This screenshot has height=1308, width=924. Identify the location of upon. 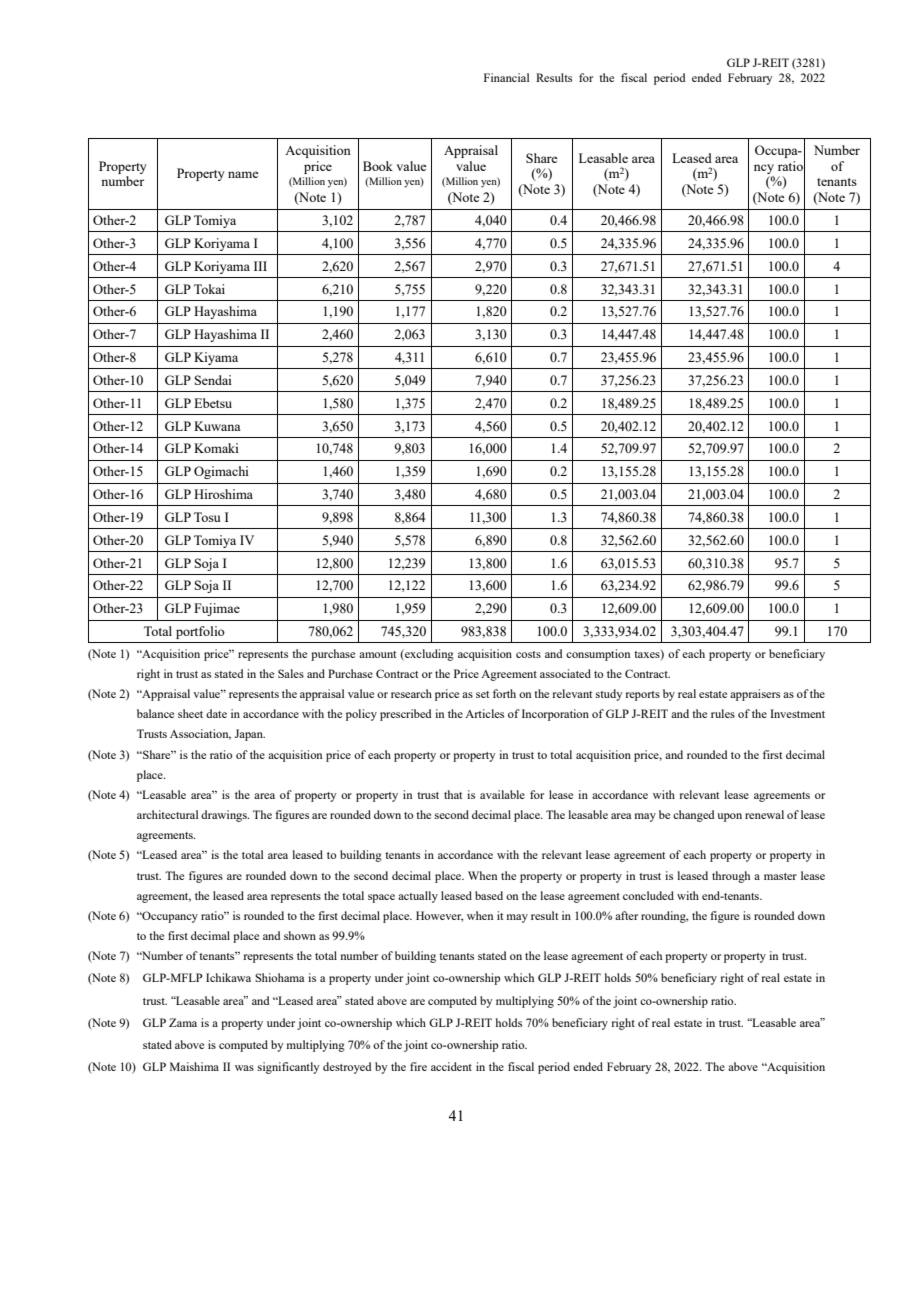
(729, 817).
